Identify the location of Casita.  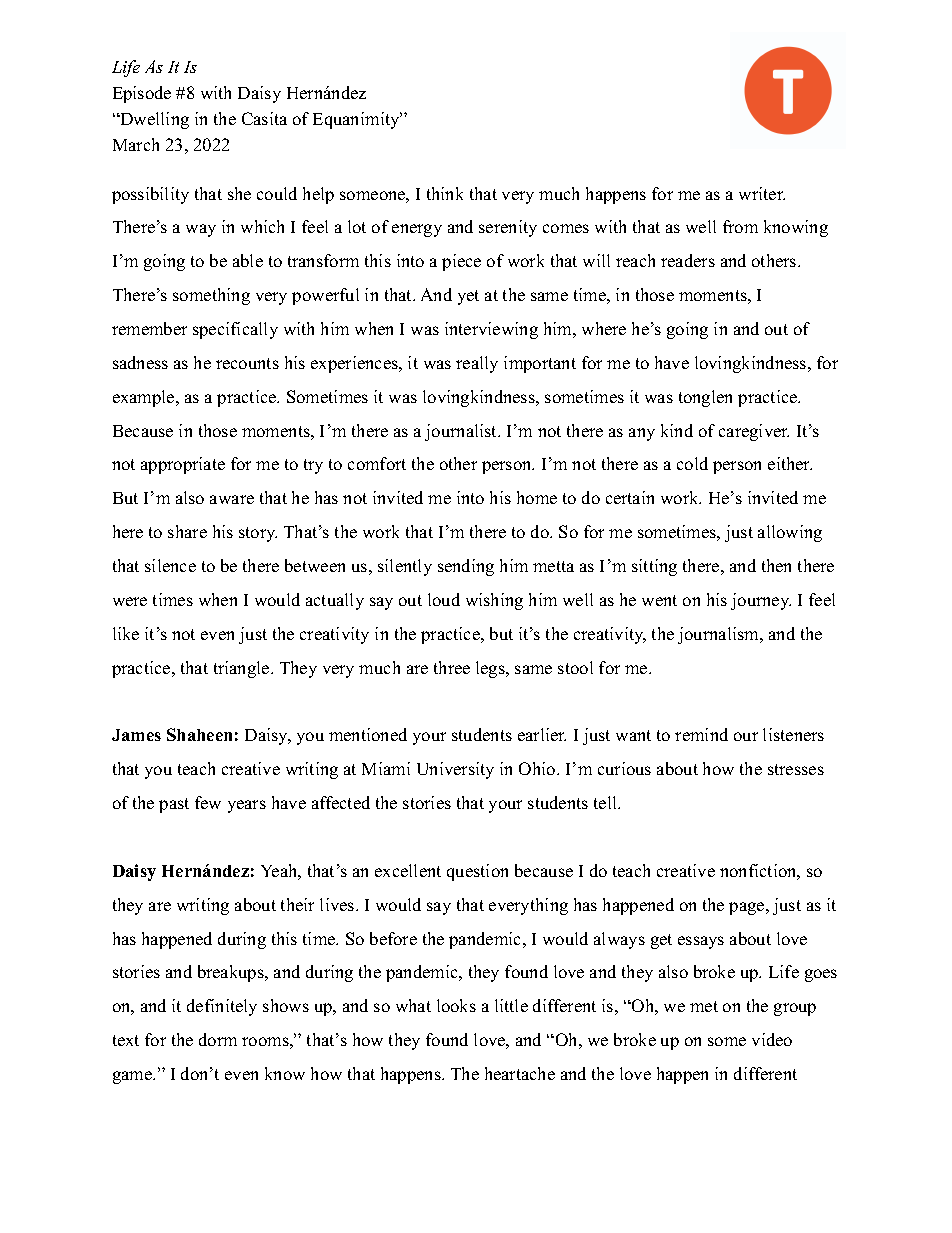
(264, 118).
